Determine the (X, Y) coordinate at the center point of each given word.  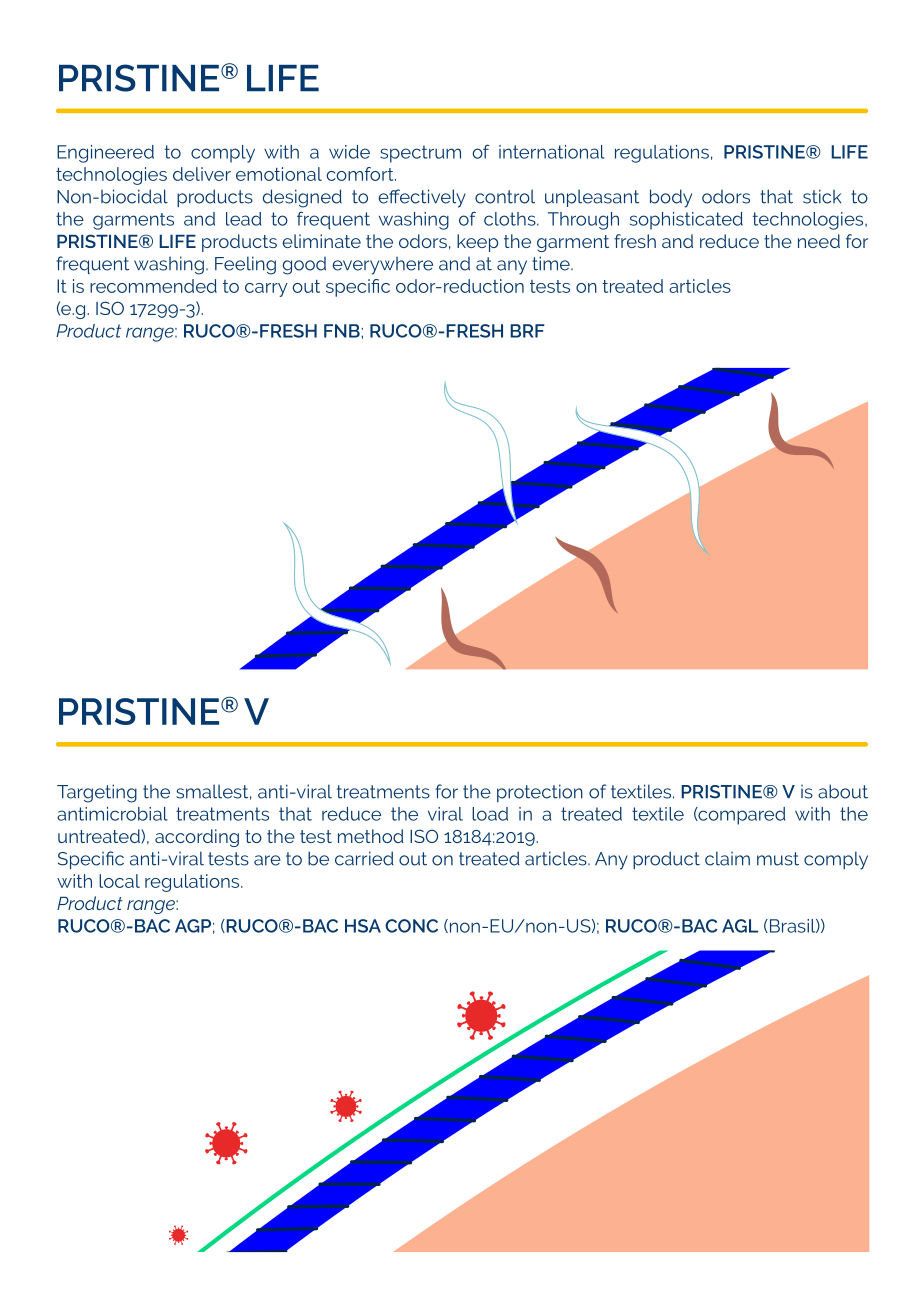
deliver (202, 174)
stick (822, 196)
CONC (411, 926)
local (119, 881)
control (505, 196)
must (778, 859)
